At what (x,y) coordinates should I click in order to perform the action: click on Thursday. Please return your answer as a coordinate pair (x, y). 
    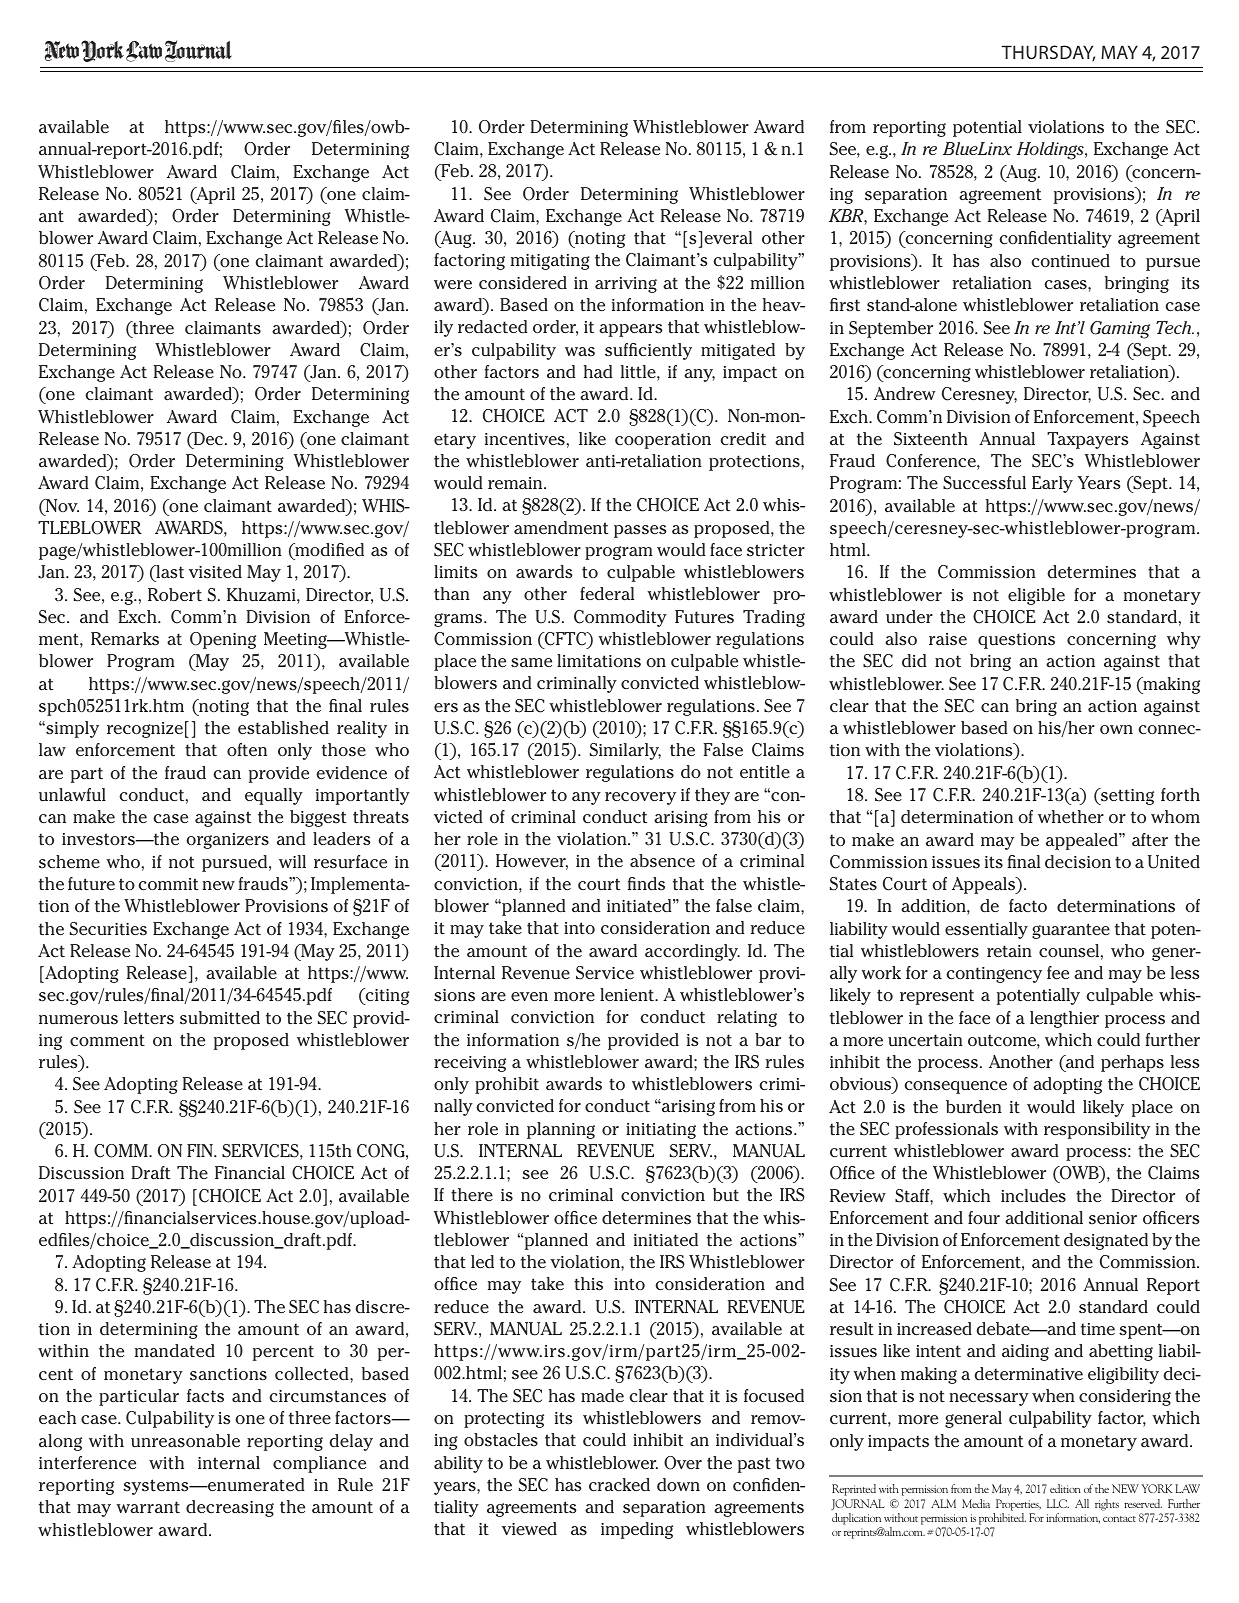
    Looking at the image, I should click on (1048, 53).
